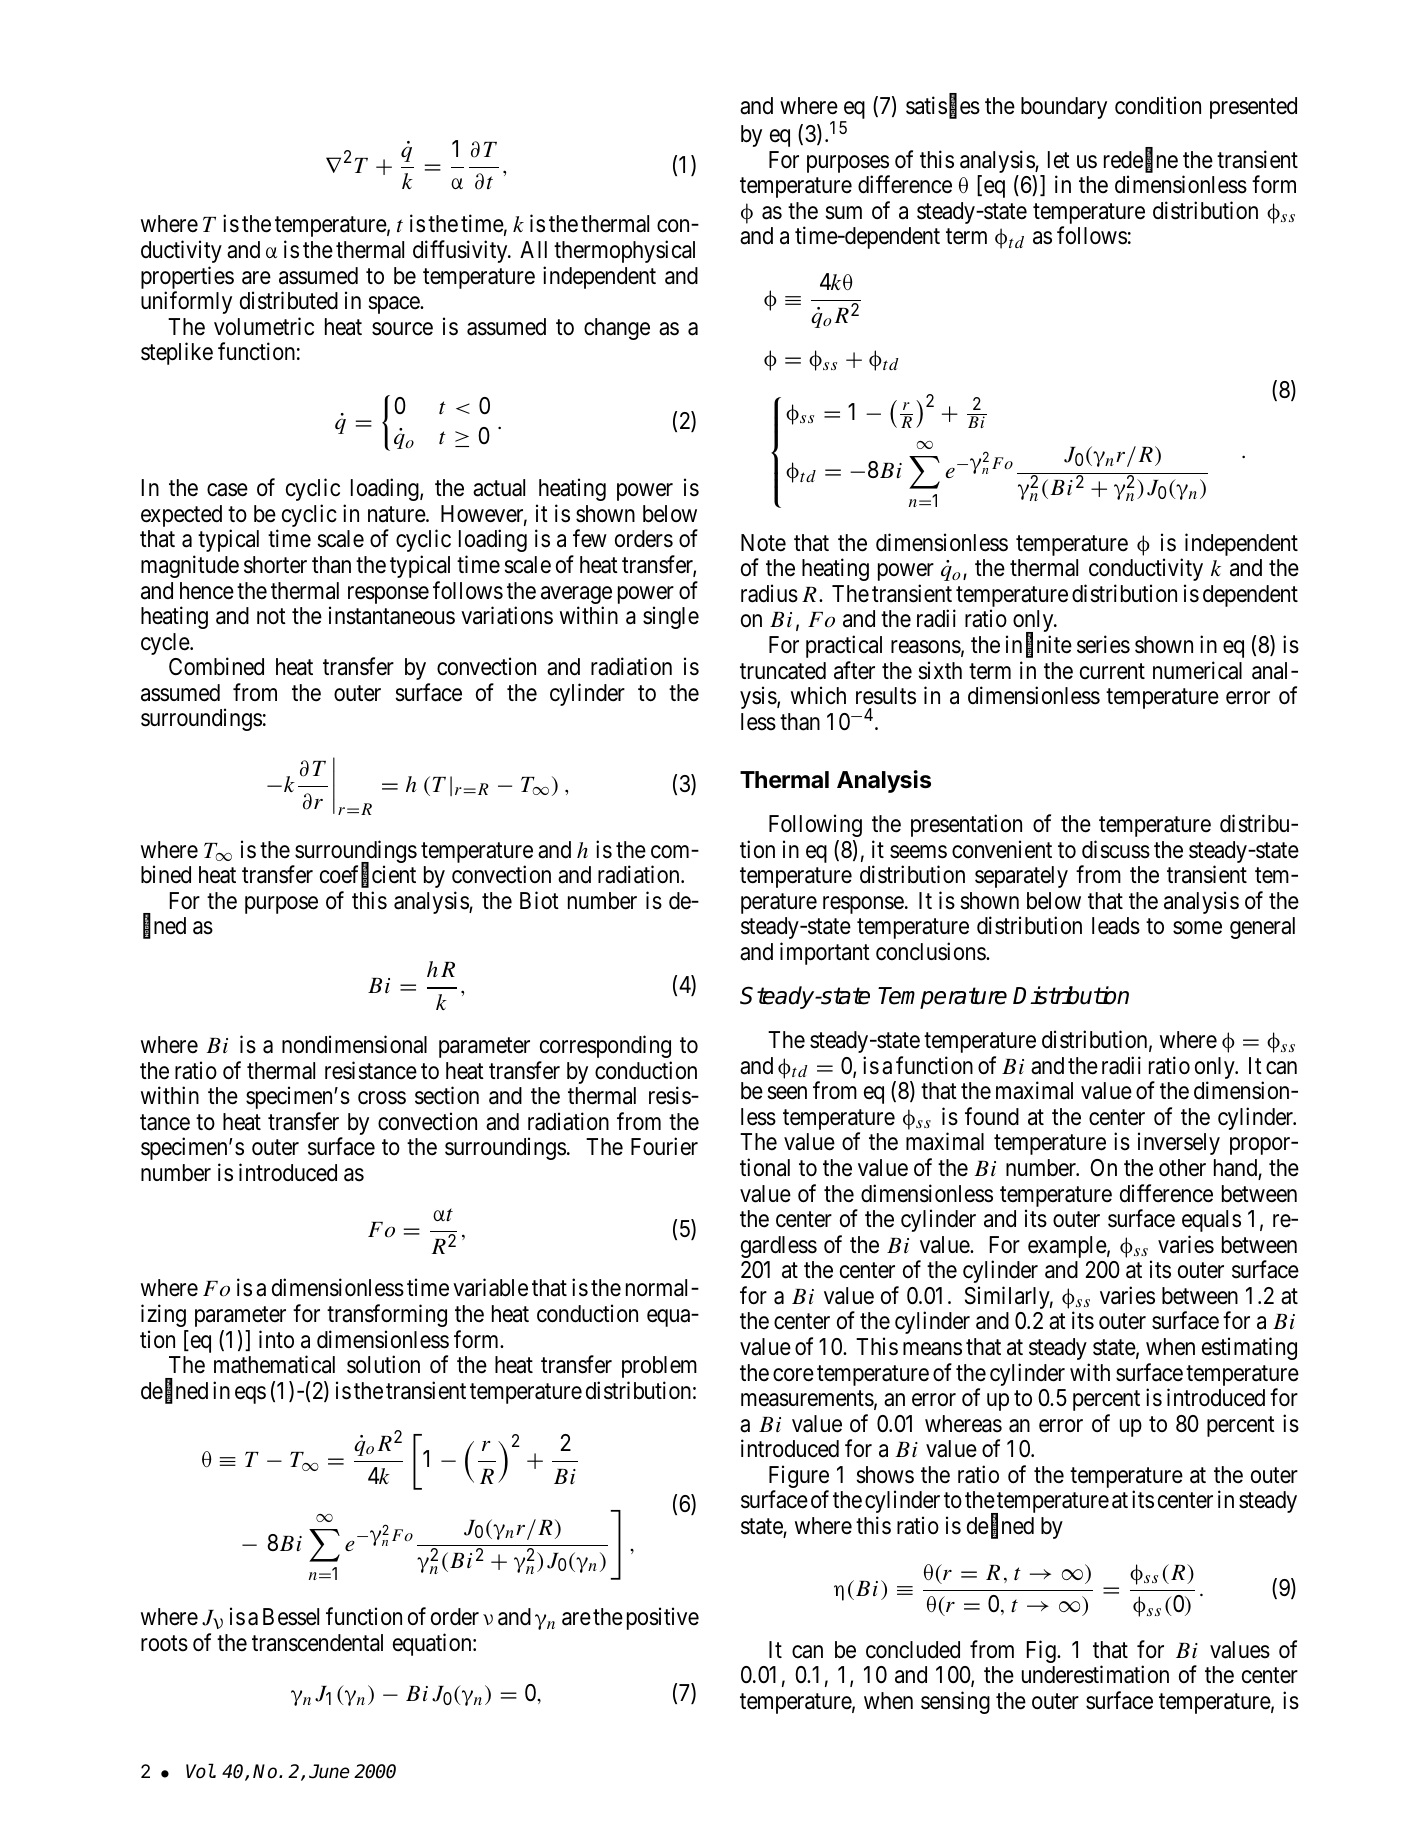 The width and height of the screenshot is (1428, 1848). Describe the element at coordinates (329, 1771) in the screenshot. I see `June` at that location.
